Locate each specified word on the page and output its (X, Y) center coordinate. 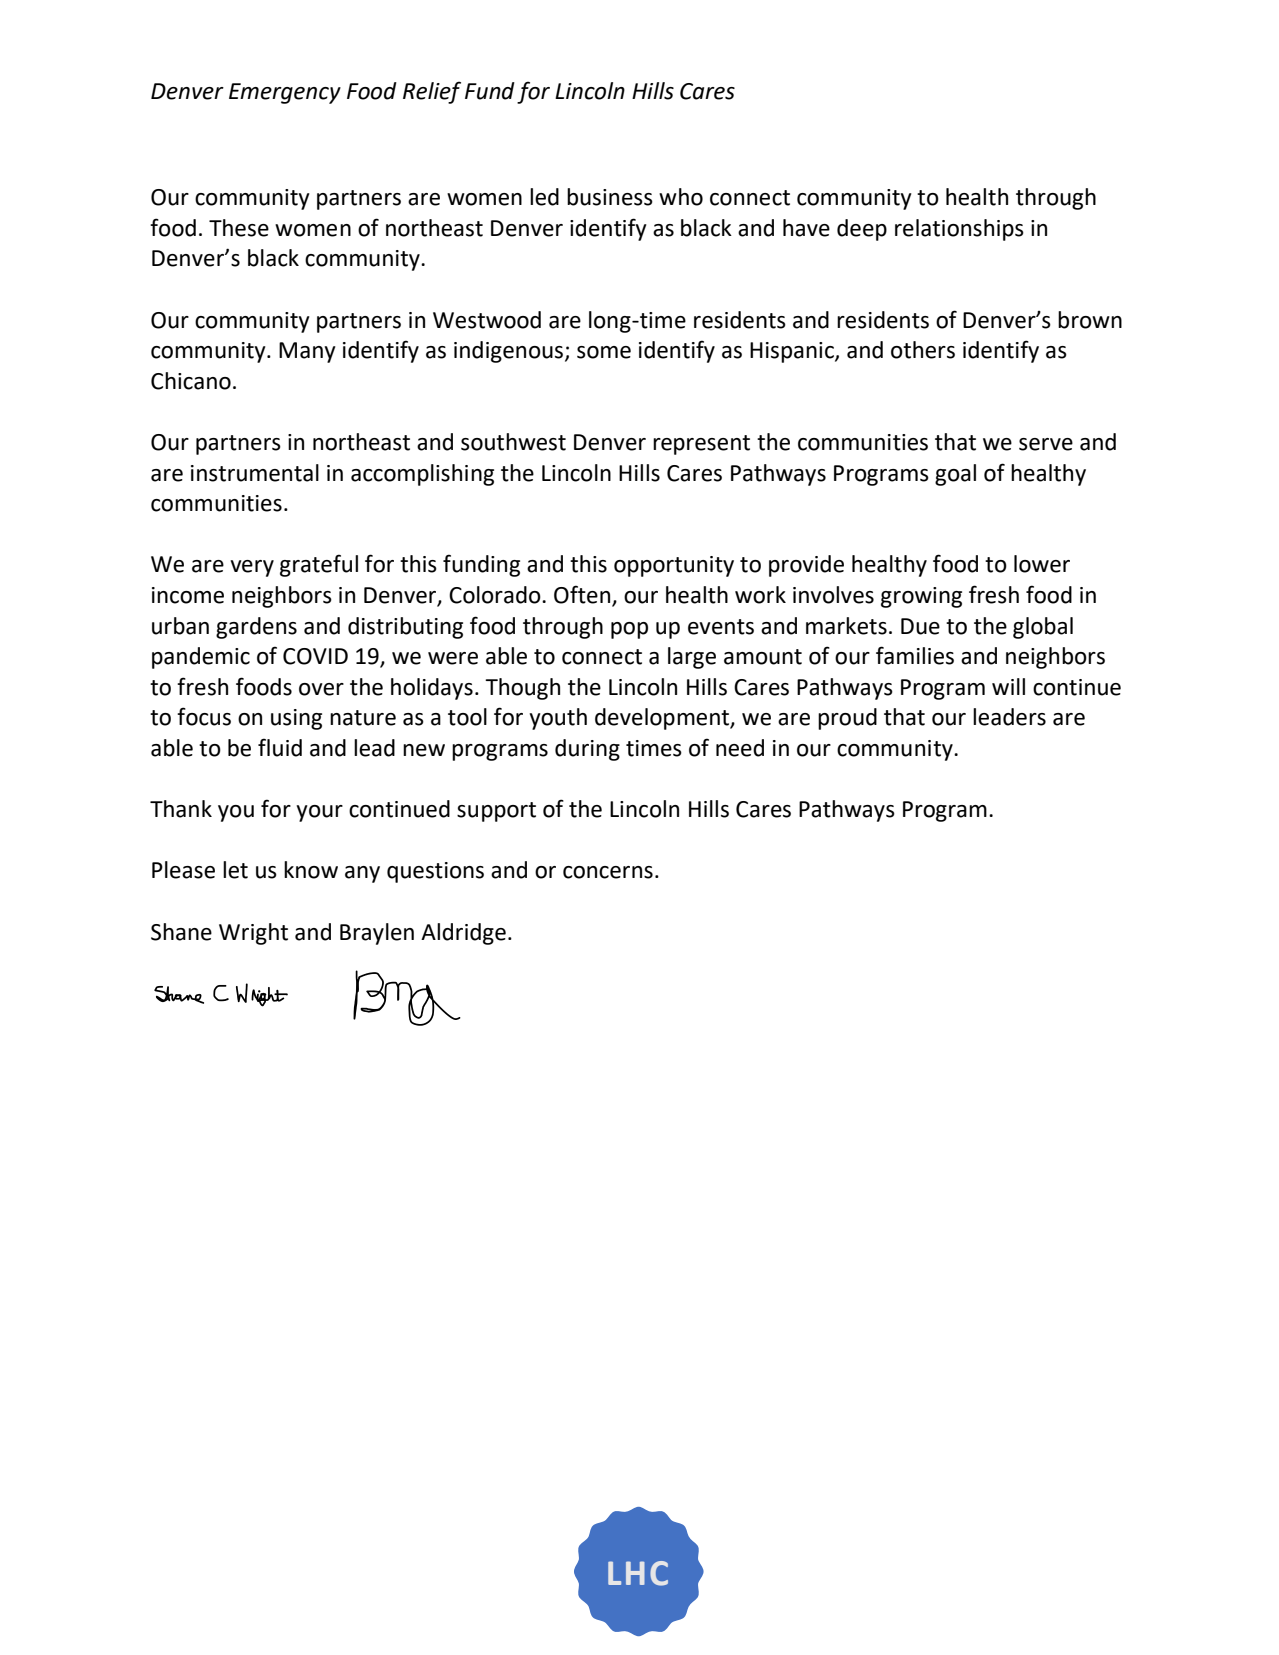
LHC (638, 1573)
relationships (959, 230)
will (1008, 686)
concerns (608, 872)
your (319, 813)
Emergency (285, 93)
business (610, 197)
